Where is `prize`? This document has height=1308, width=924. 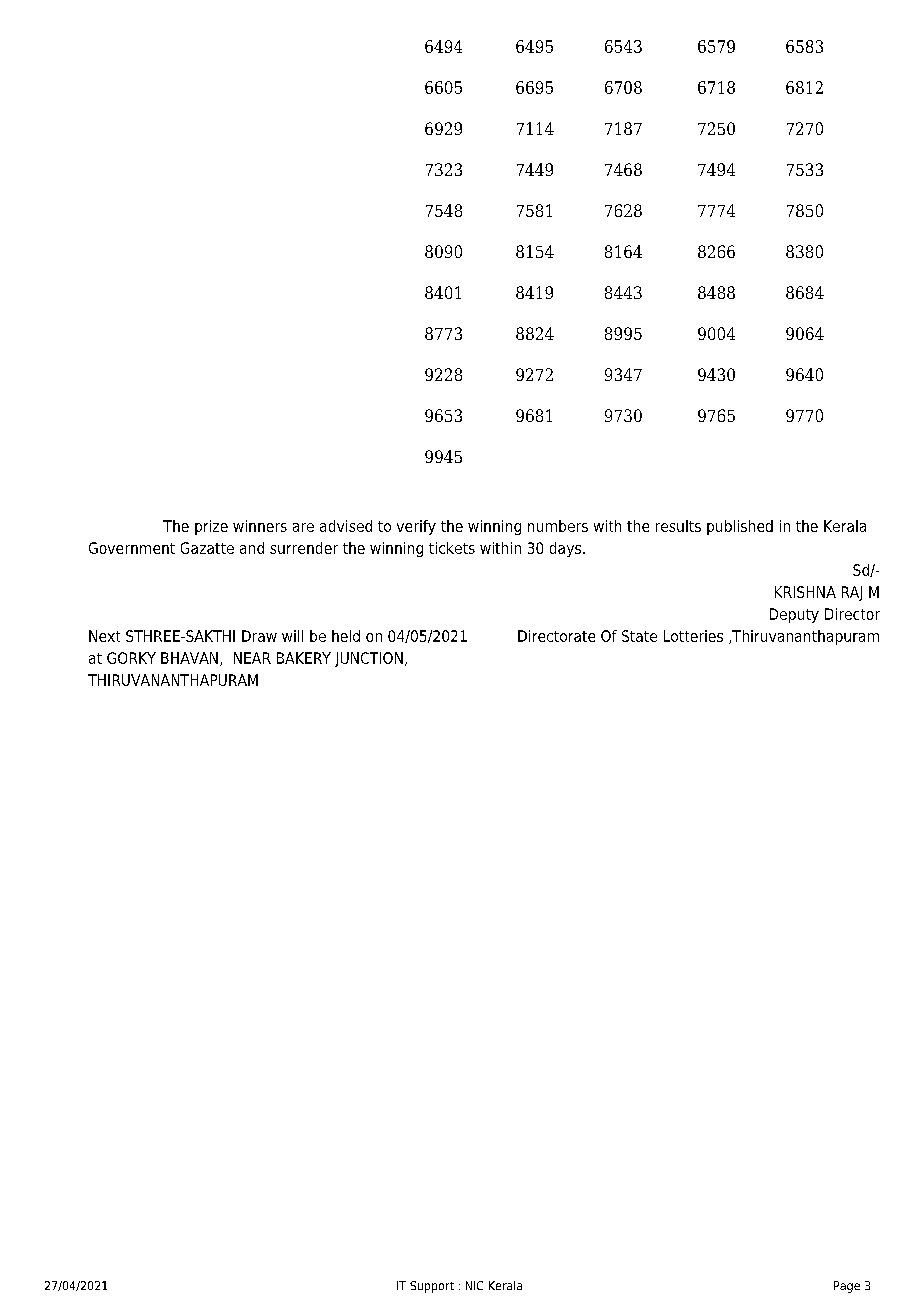
prize is located at coordinates (211, 527).
